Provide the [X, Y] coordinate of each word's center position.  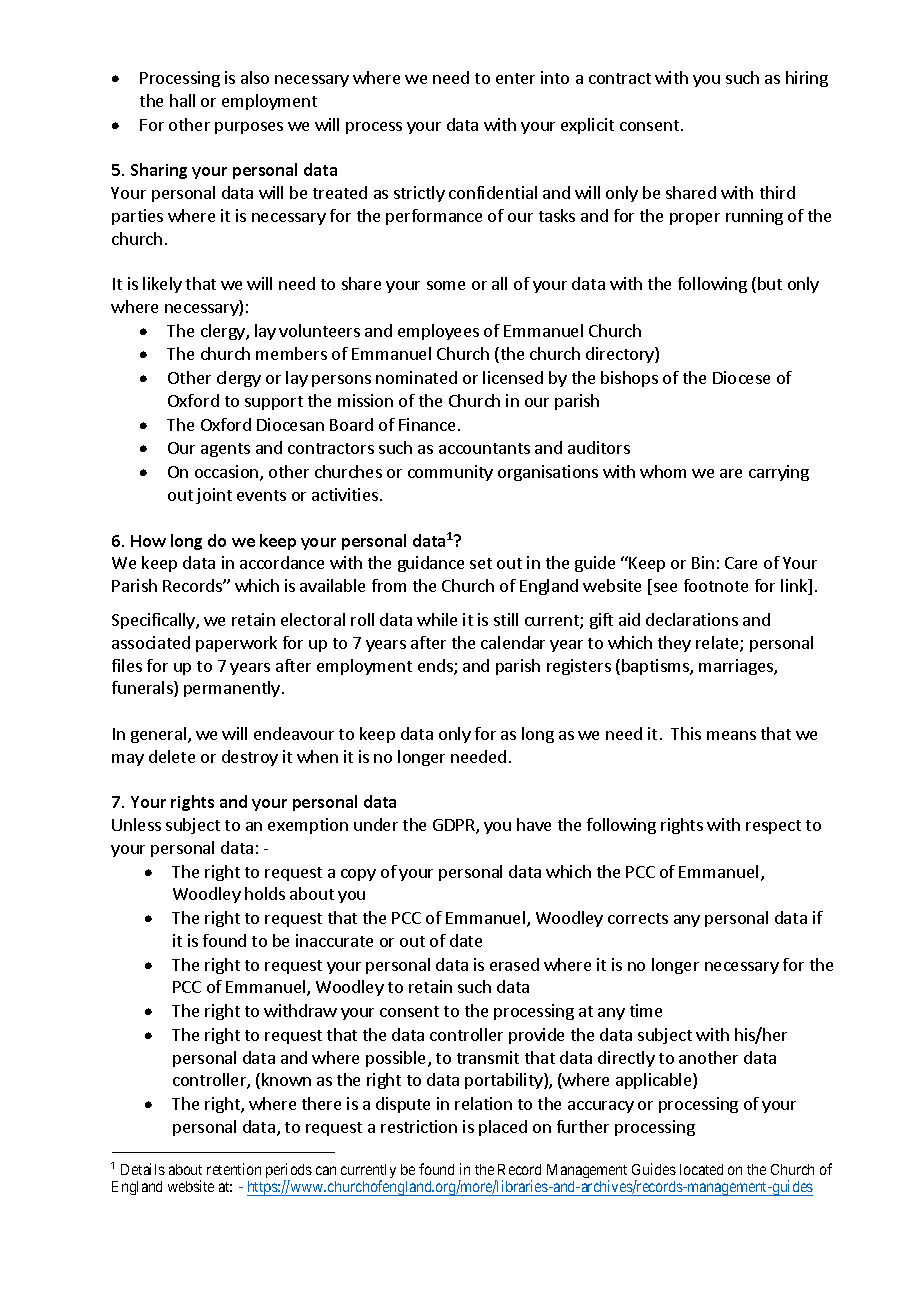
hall [182, 100]
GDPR [455, 826]
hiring [807, 79]
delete [172, 756]
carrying [779, 473]
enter [515, 78]
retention [234, 1169]
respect [773, 827]
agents [225, 450]
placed [503, 1128]
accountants [484, 448]
